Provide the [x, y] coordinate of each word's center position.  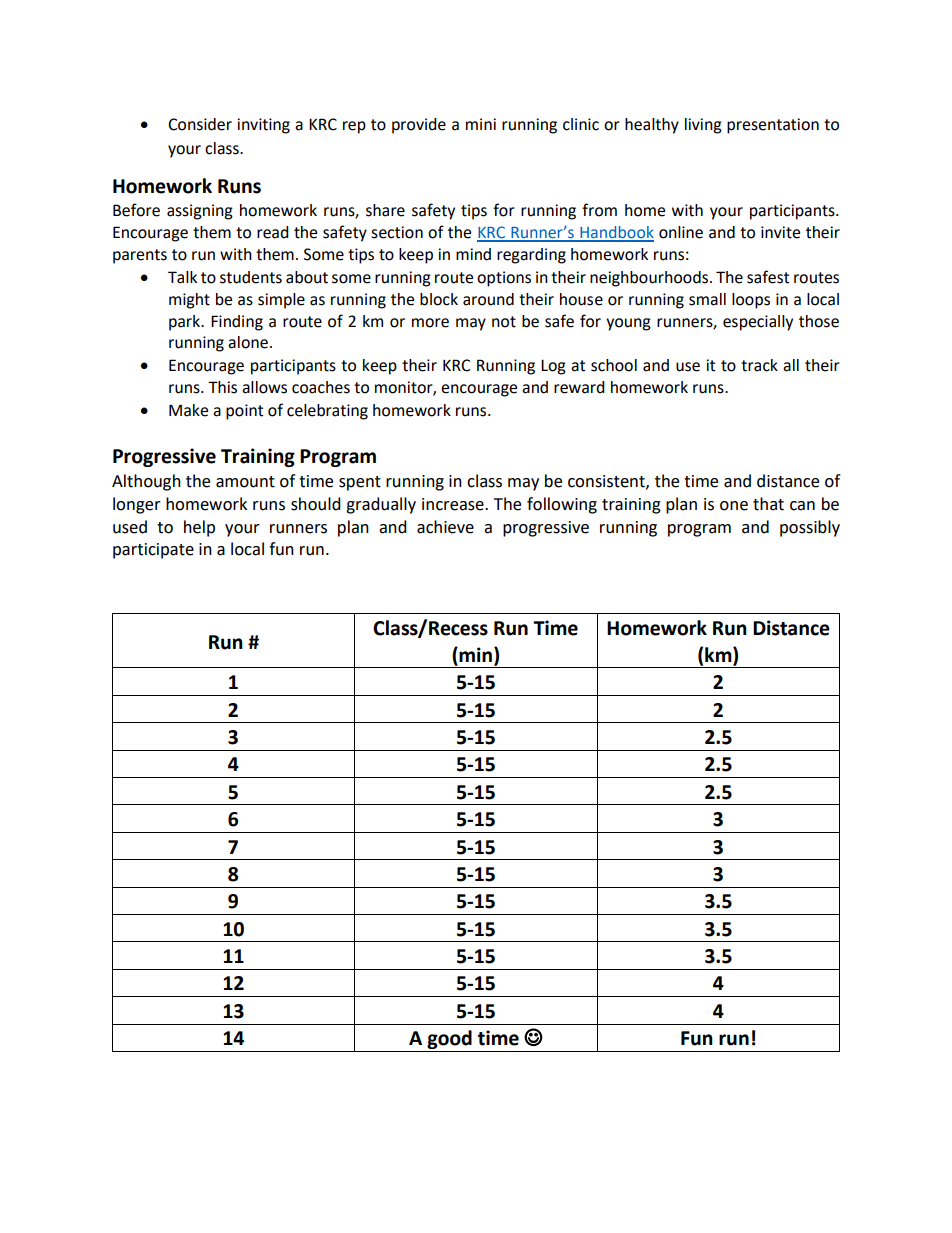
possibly [810, 528]
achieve [445, 527]
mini [481, 124]
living [703, 126]
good [449, 1041]
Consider [200, 124]
